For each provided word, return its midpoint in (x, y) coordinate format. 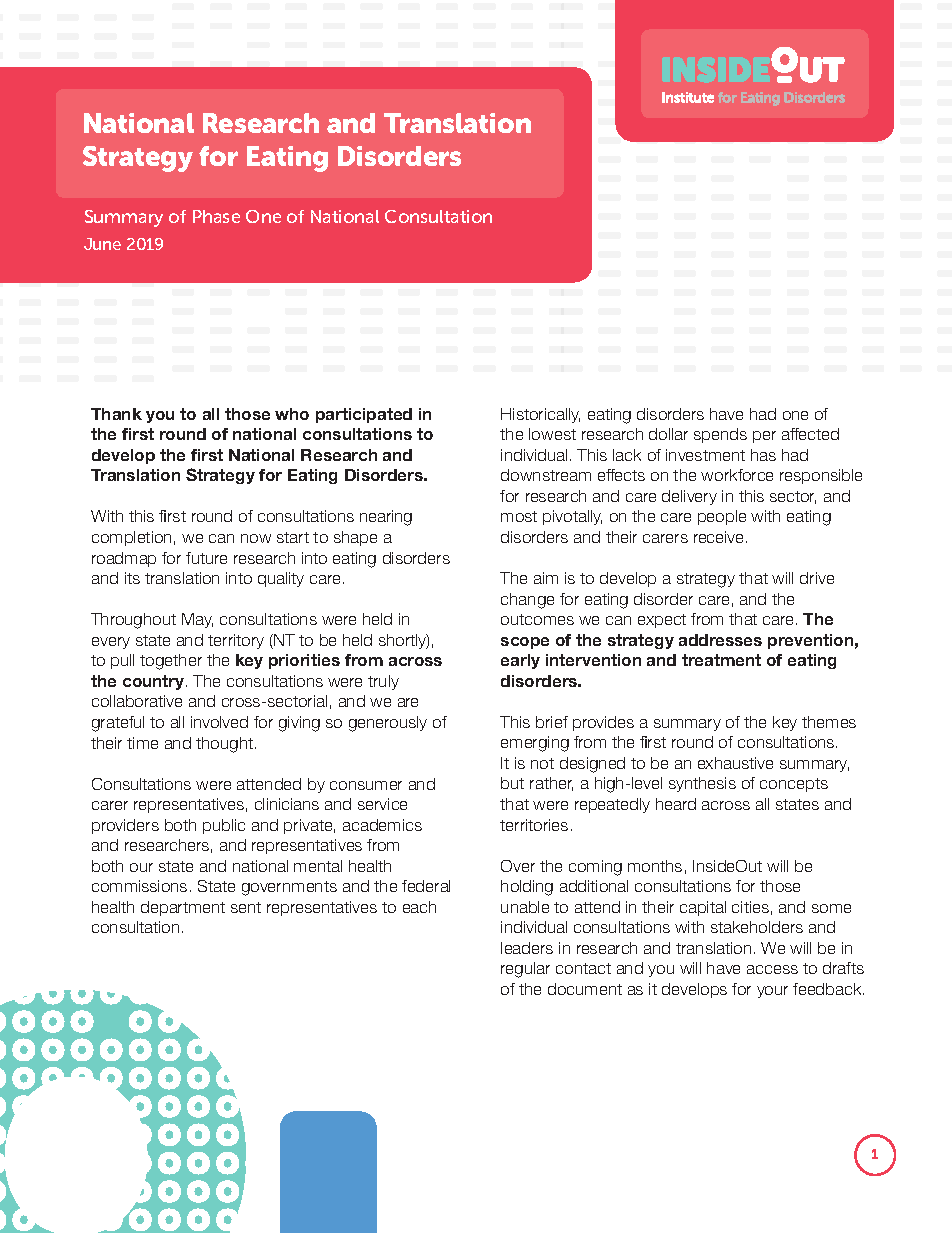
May (197, 620)
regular (525, 970)
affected (810, 434)
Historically (540, 415)
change (527, 601)
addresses (720, 640)
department (183, 908)
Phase (216, 216)
